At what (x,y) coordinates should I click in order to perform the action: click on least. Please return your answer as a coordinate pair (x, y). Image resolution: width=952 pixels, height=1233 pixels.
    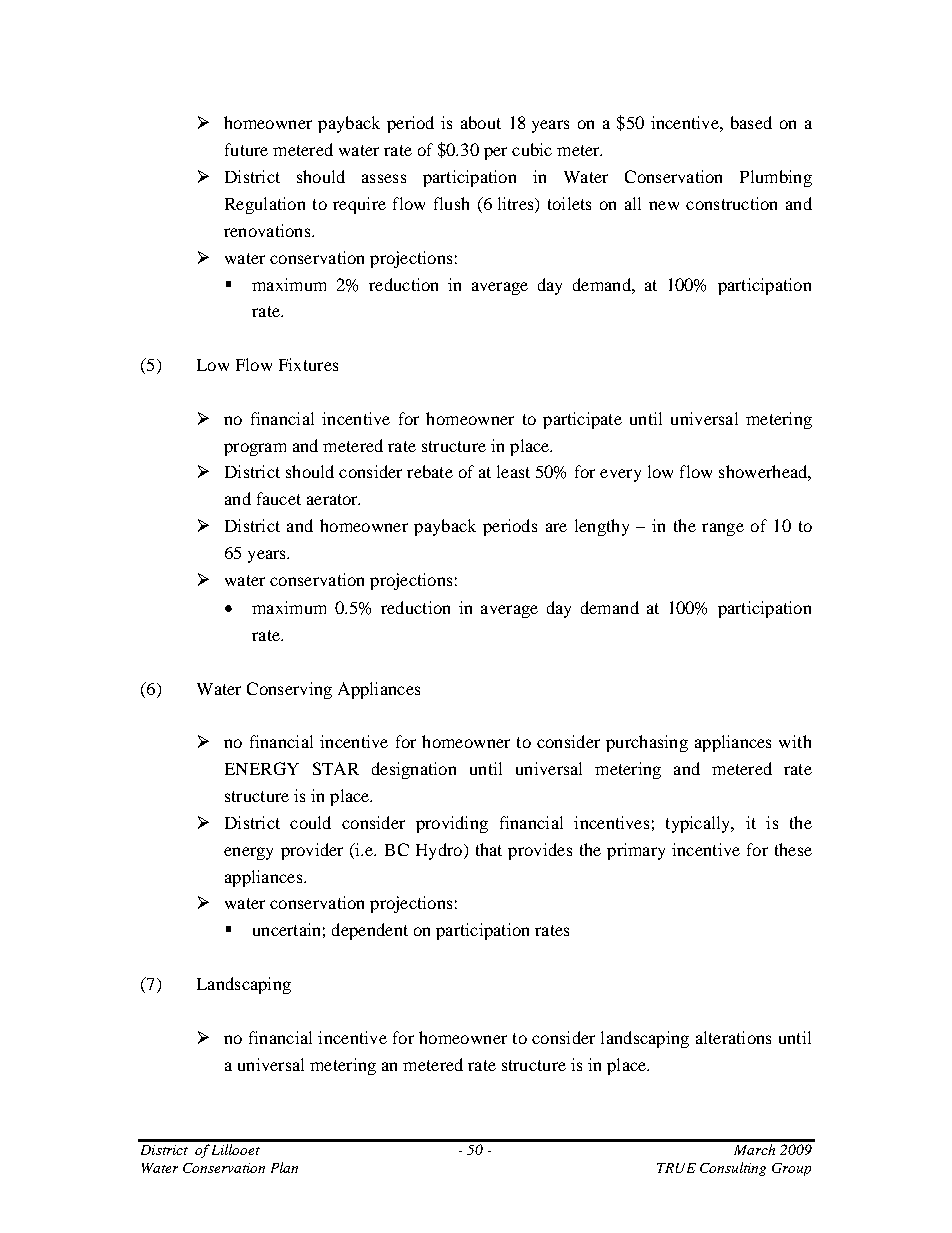
    Looking at the image, I should click on (513, 471).
